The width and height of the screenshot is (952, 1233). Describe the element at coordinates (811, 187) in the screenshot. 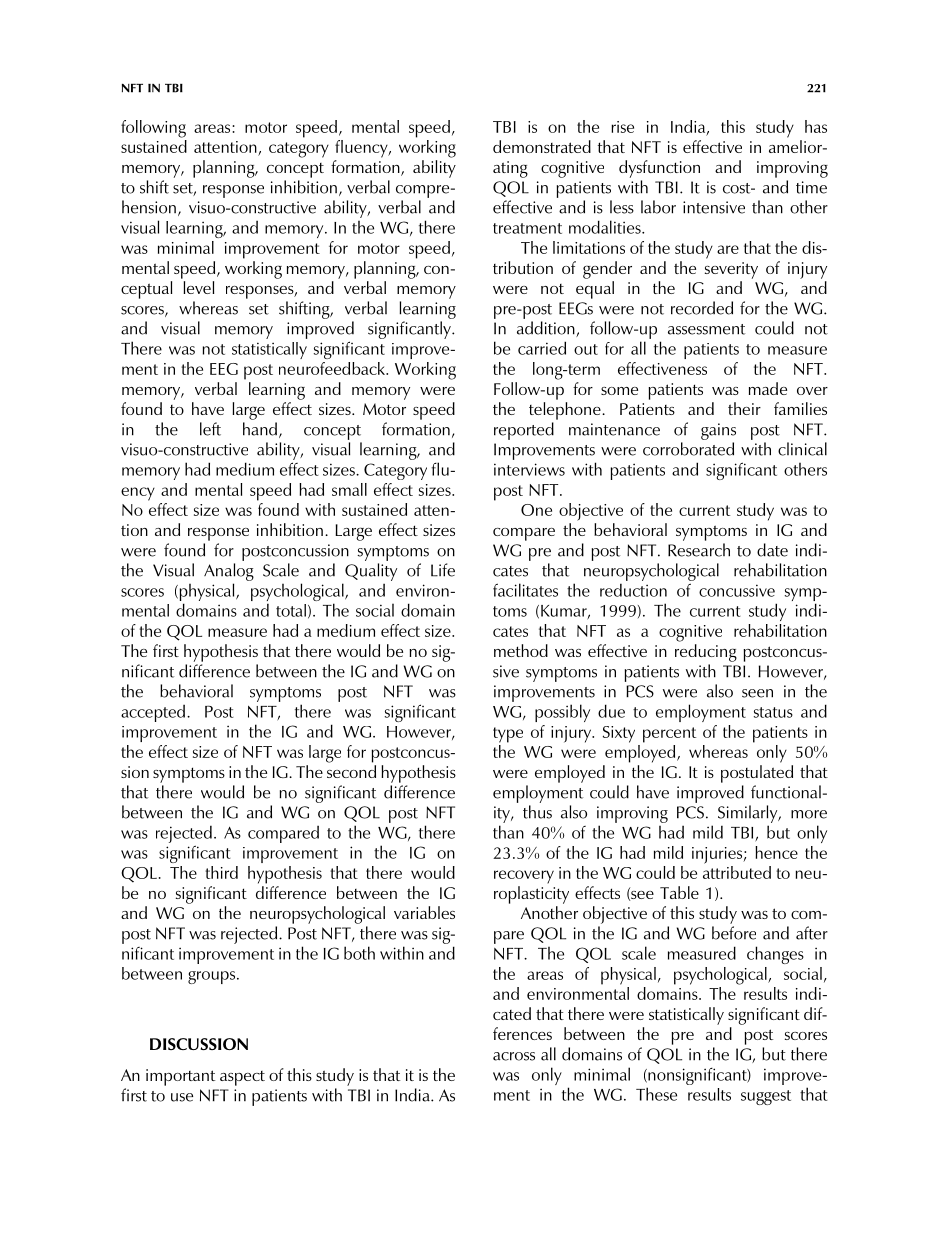

I see `time` at that location.
